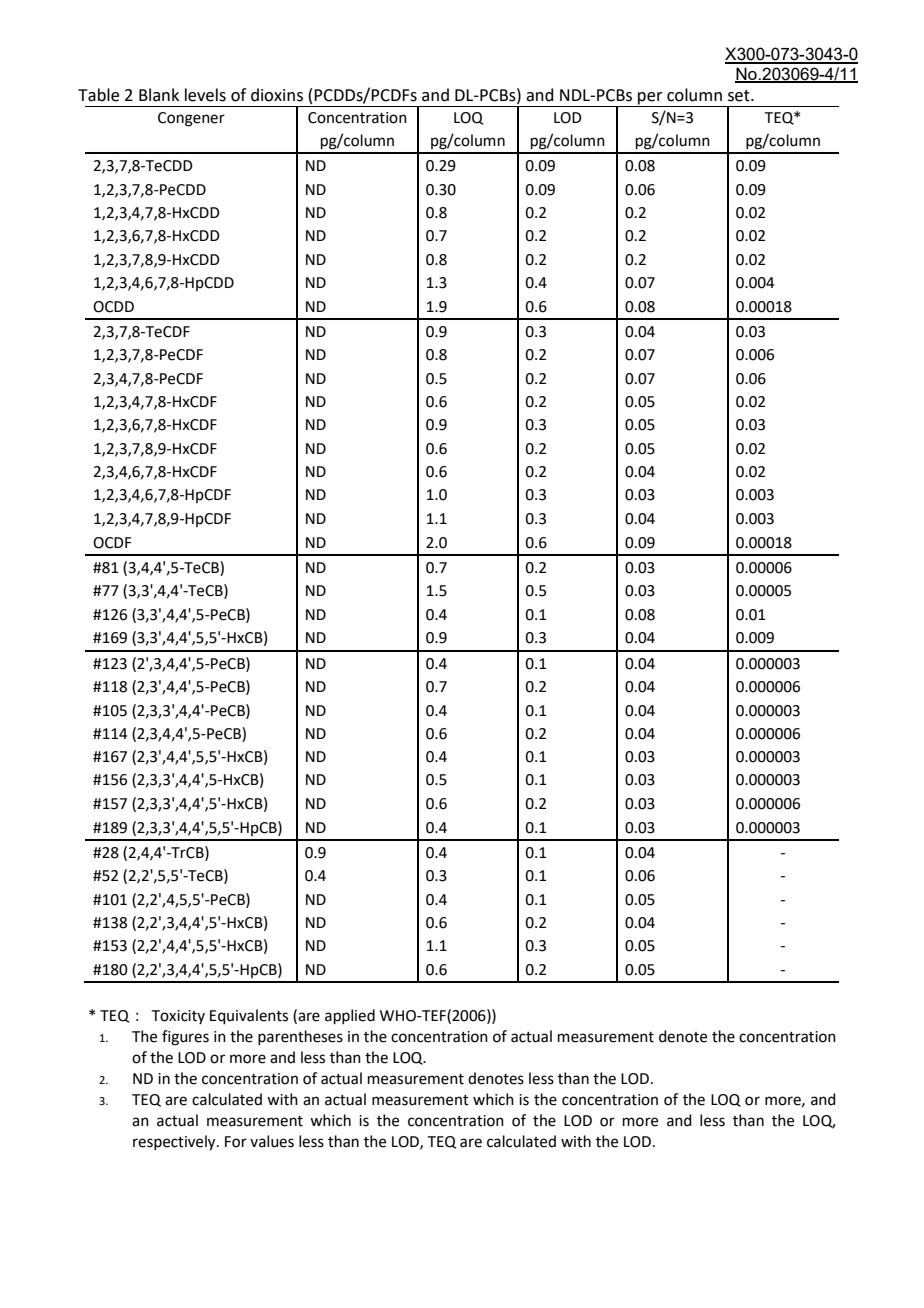 This screenshot has height=1308, width=924. Describe the element at coordinates (175, 1143) in the screenshot. I see `respectively` at that location.
